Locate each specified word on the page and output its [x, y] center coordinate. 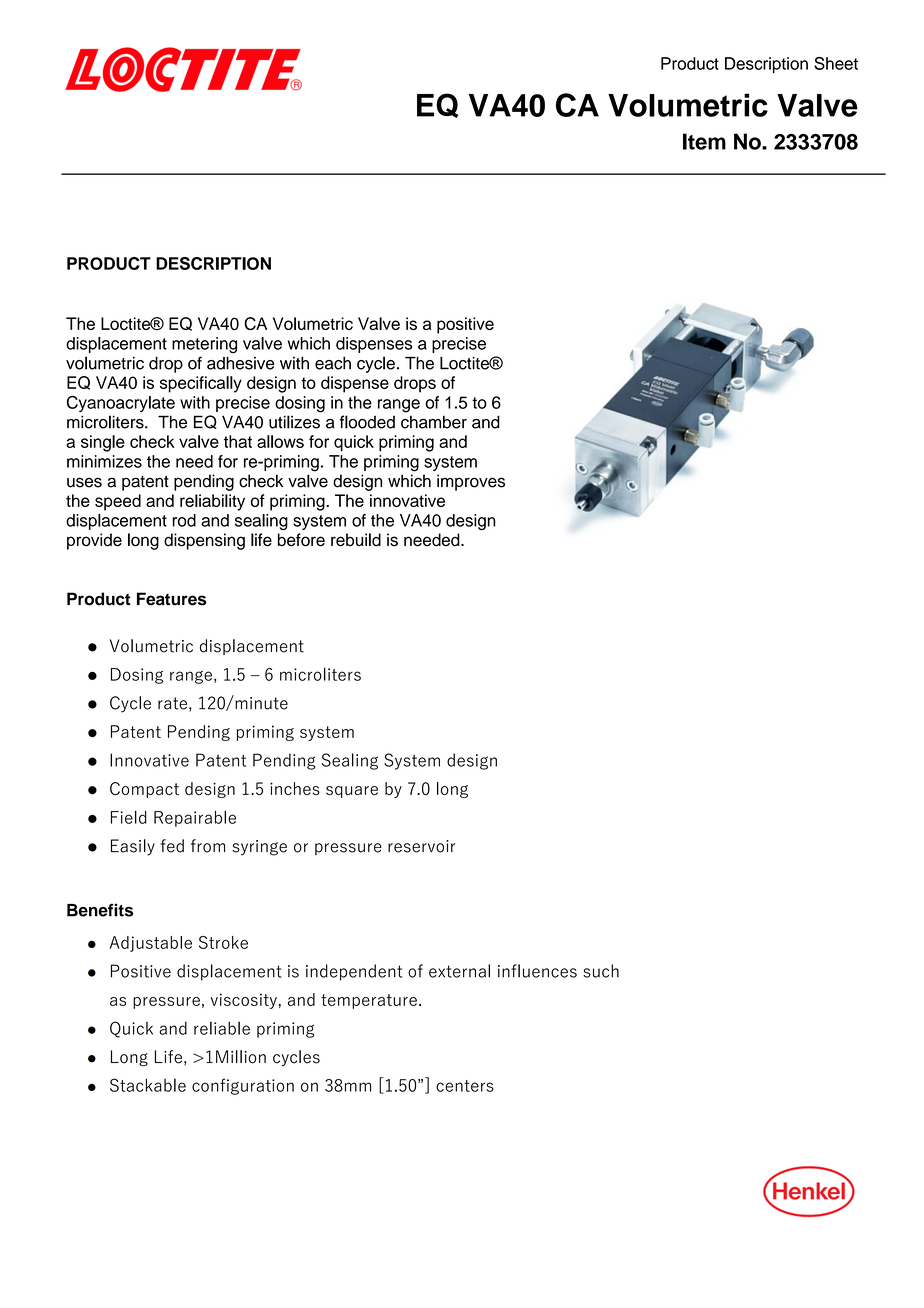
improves [471, 482]
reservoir [421, 846]
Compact [144, 790]
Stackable [148, 1085]
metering [204, 345]
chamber [434, 422]
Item [704, 141]
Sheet [836, 63]
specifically [201, 384]
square [352, 792]
